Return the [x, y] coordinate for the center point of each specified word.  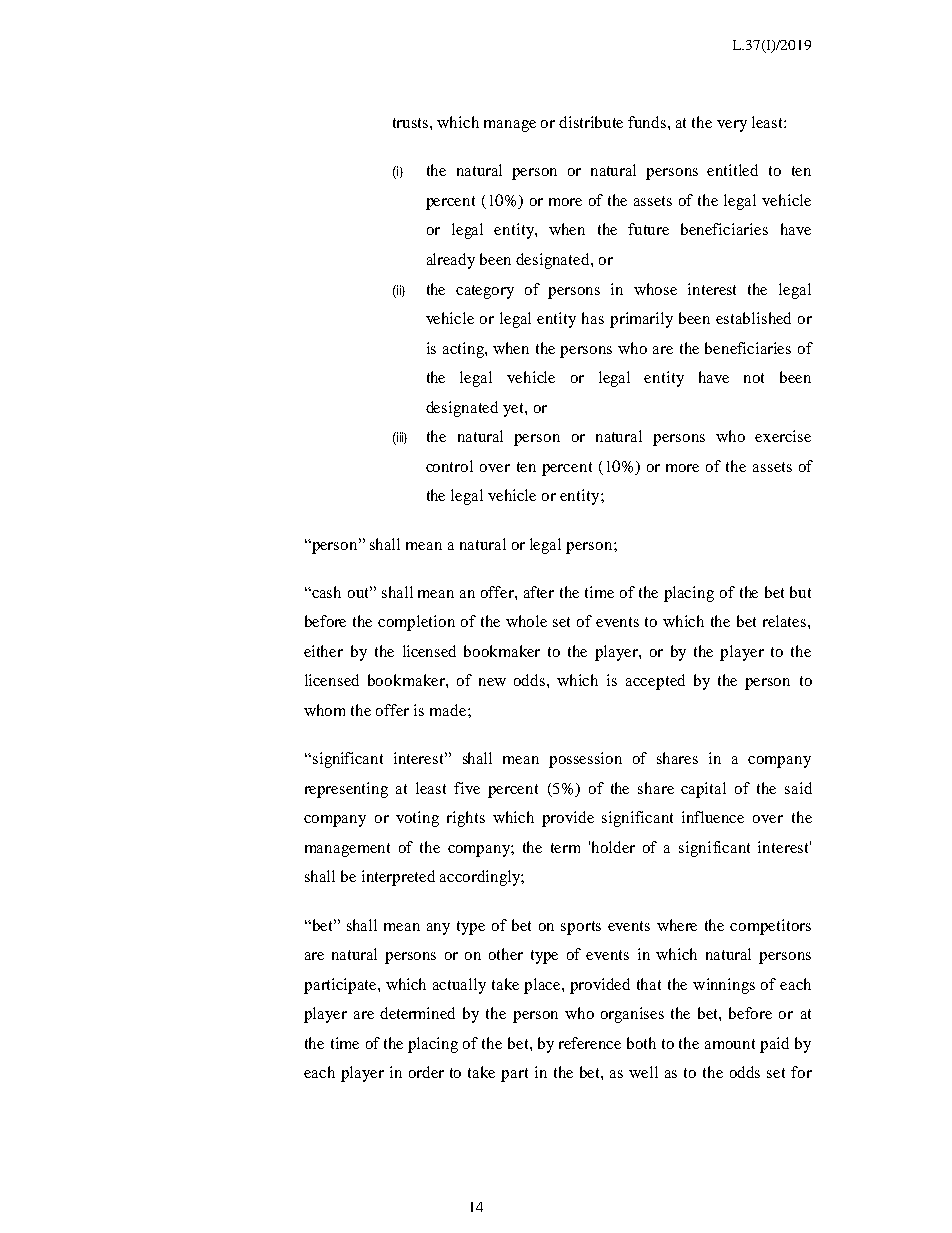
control [449, 466]
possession [585, 760]
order [426, 1072]
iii [400, 438]
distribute [591, 122]
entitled [732, 170]
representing [346, 790]
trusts [412, 123]
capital [703, 790]
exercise [783, 436]
